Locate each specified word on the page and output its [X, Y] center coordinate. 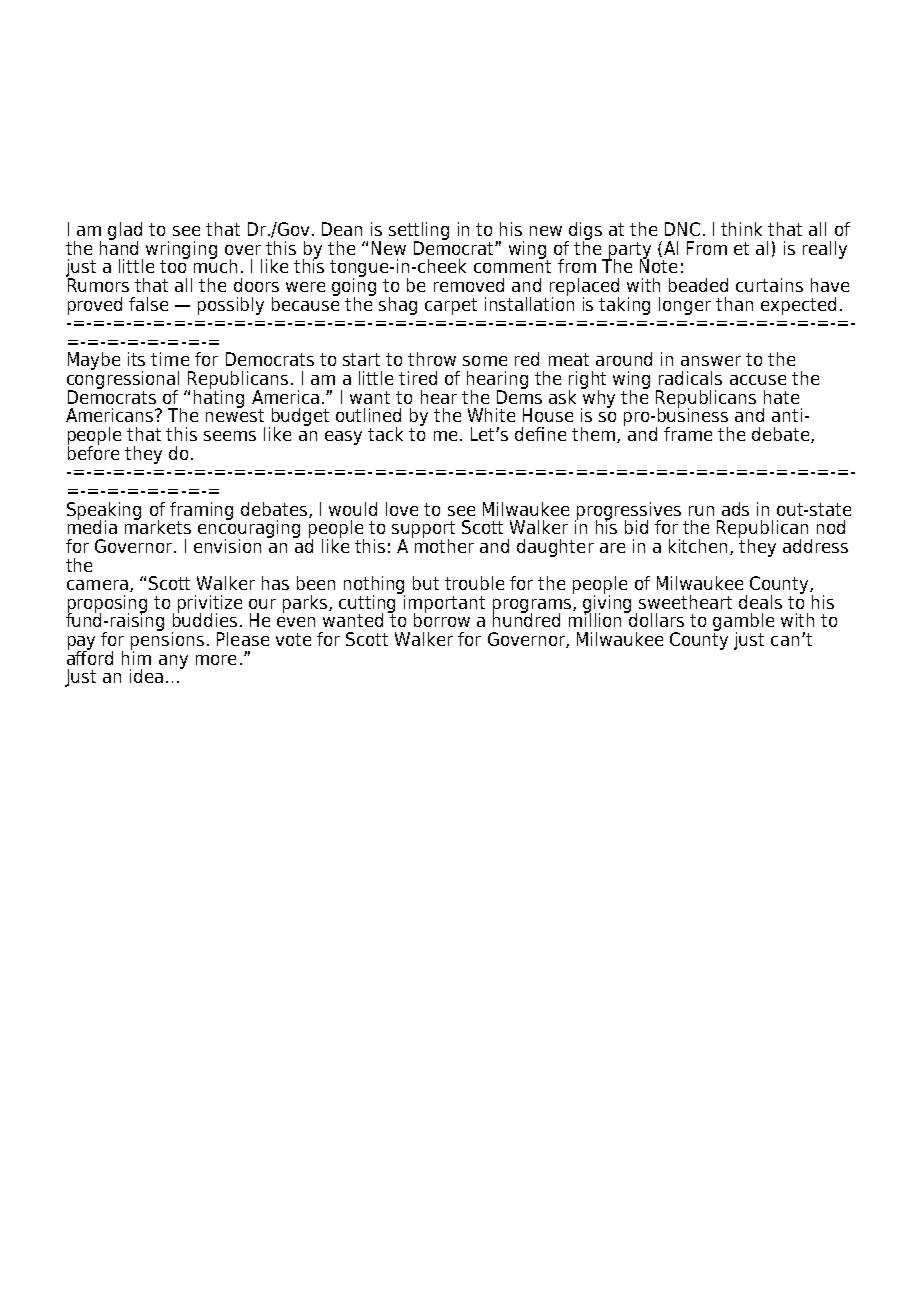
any [173, 662]
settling [419, 232]
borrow [442, 619]
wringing [181, 251]
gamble [743, 623]
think [741, 229]
